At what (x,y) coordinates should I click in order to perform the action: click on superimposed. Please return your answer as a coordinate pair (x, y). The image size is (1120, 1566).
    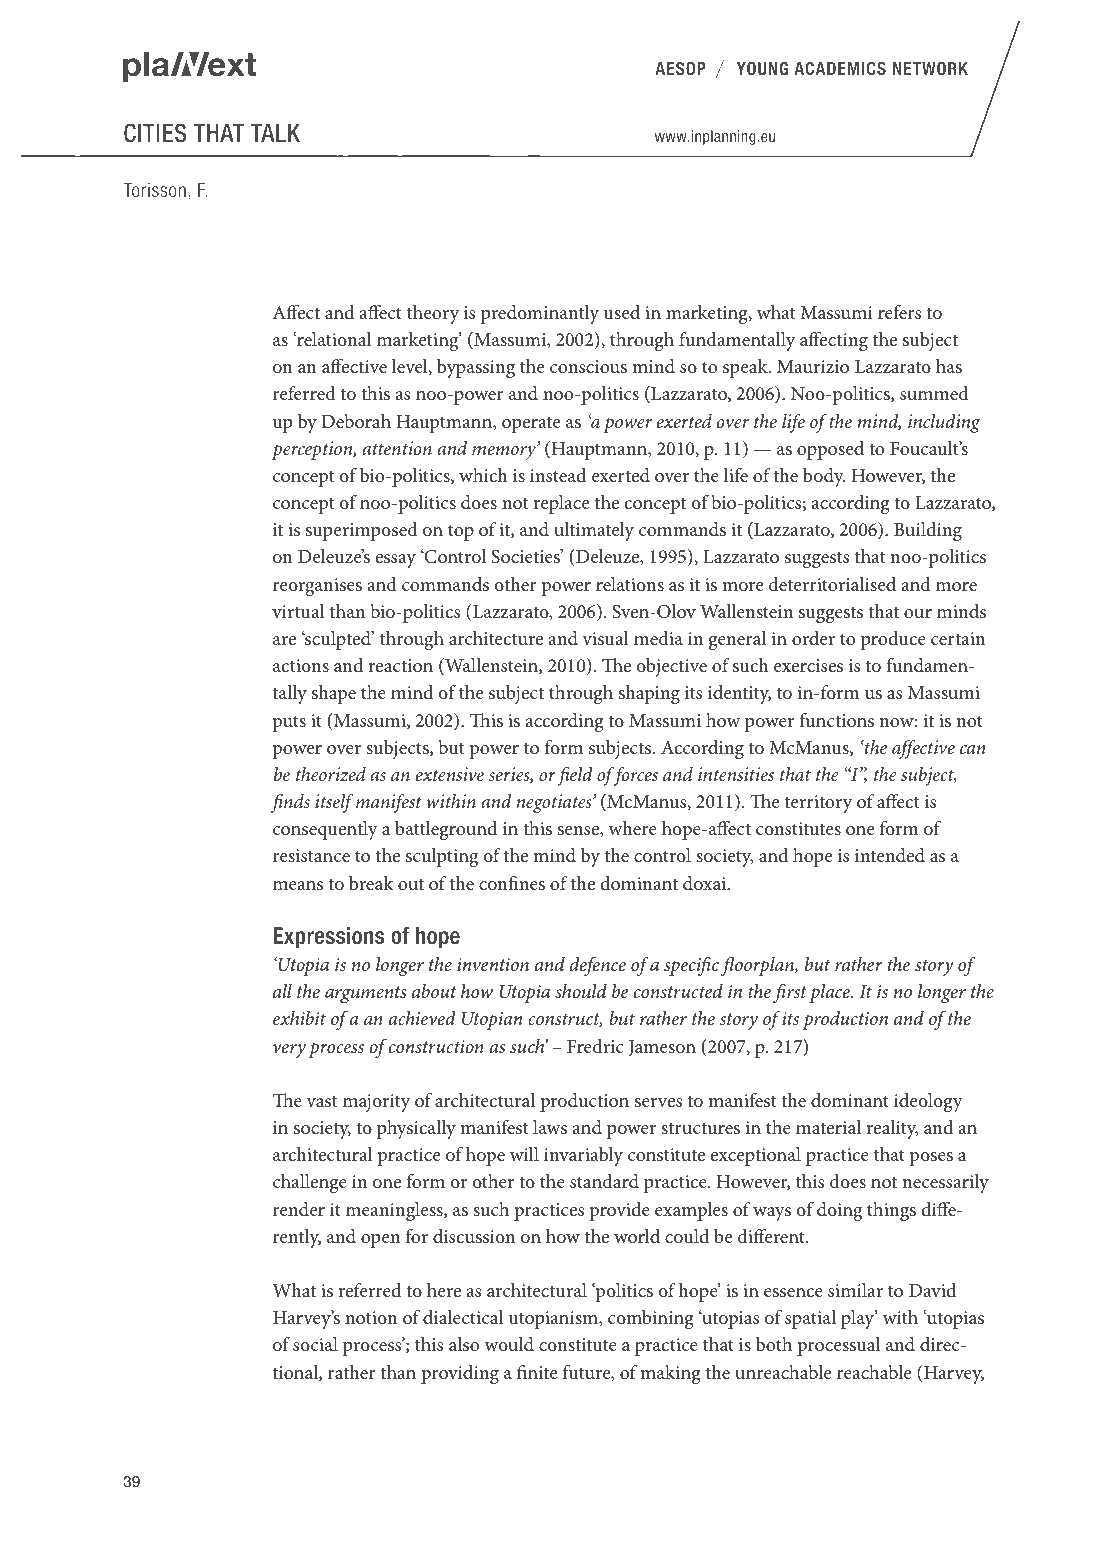
    Looking at the image, I should click on (362, 531).
